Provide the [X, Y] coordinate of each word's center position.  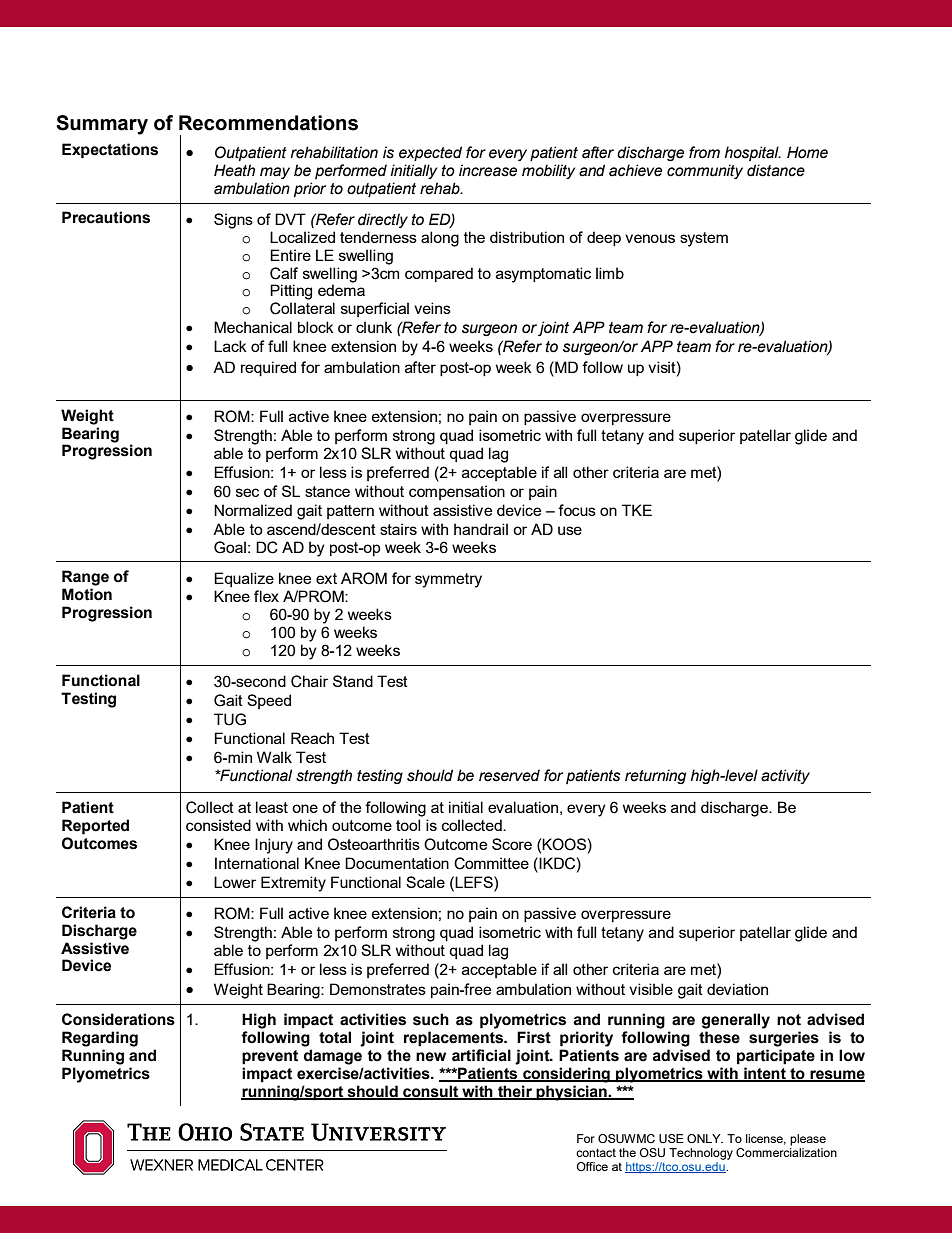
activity [785, 776]
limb [610, 273]
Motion [87, 594]
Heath [234, 170]
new [431, 1057]
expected [430, 153]
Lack [230, 346]
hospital [753, 153]
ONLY [705, 1138]
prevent [270, 1057]
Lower [235, 882]
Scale [425, 882]
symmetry [448, 580]
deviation [737, 989]
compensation [457, 492]
